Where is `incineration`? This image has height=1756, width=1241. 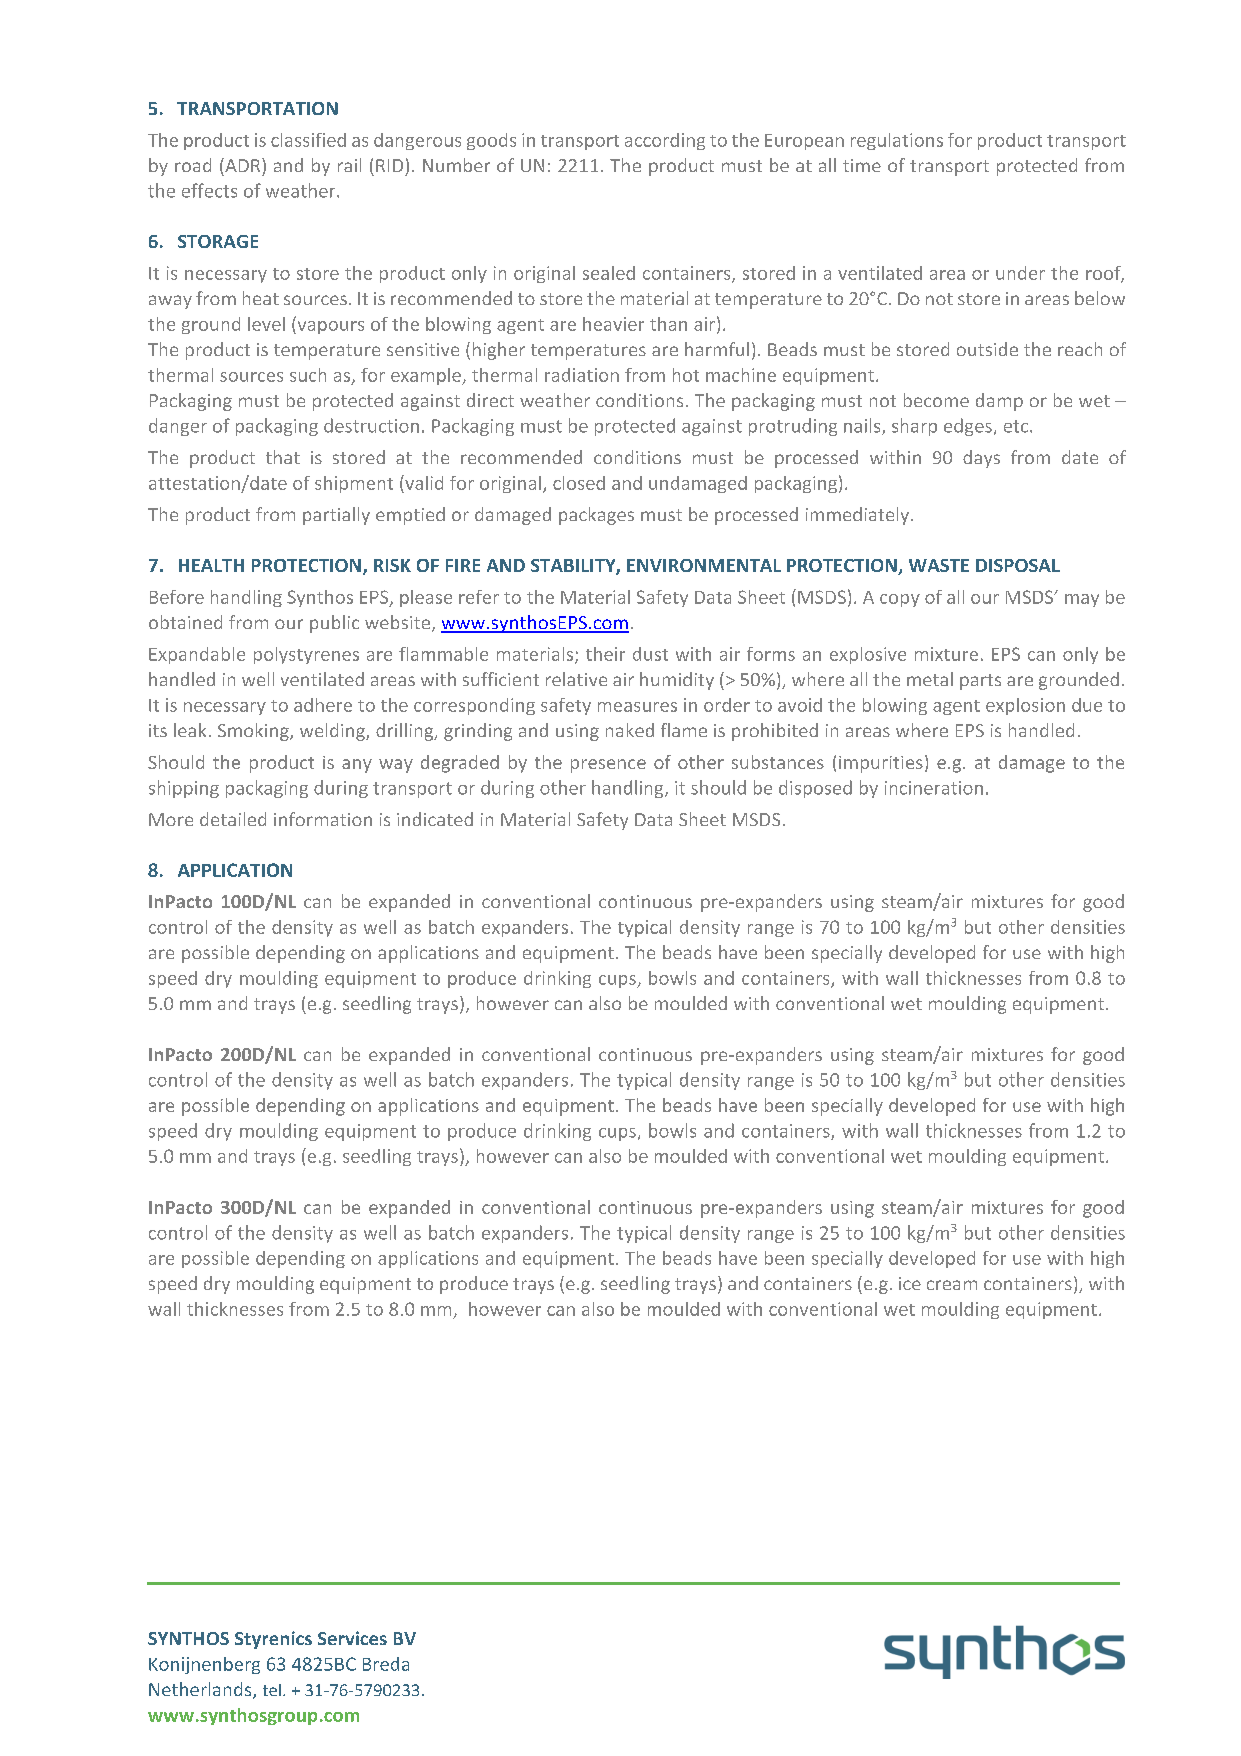 incineration is located at coordinates (934, 788).
